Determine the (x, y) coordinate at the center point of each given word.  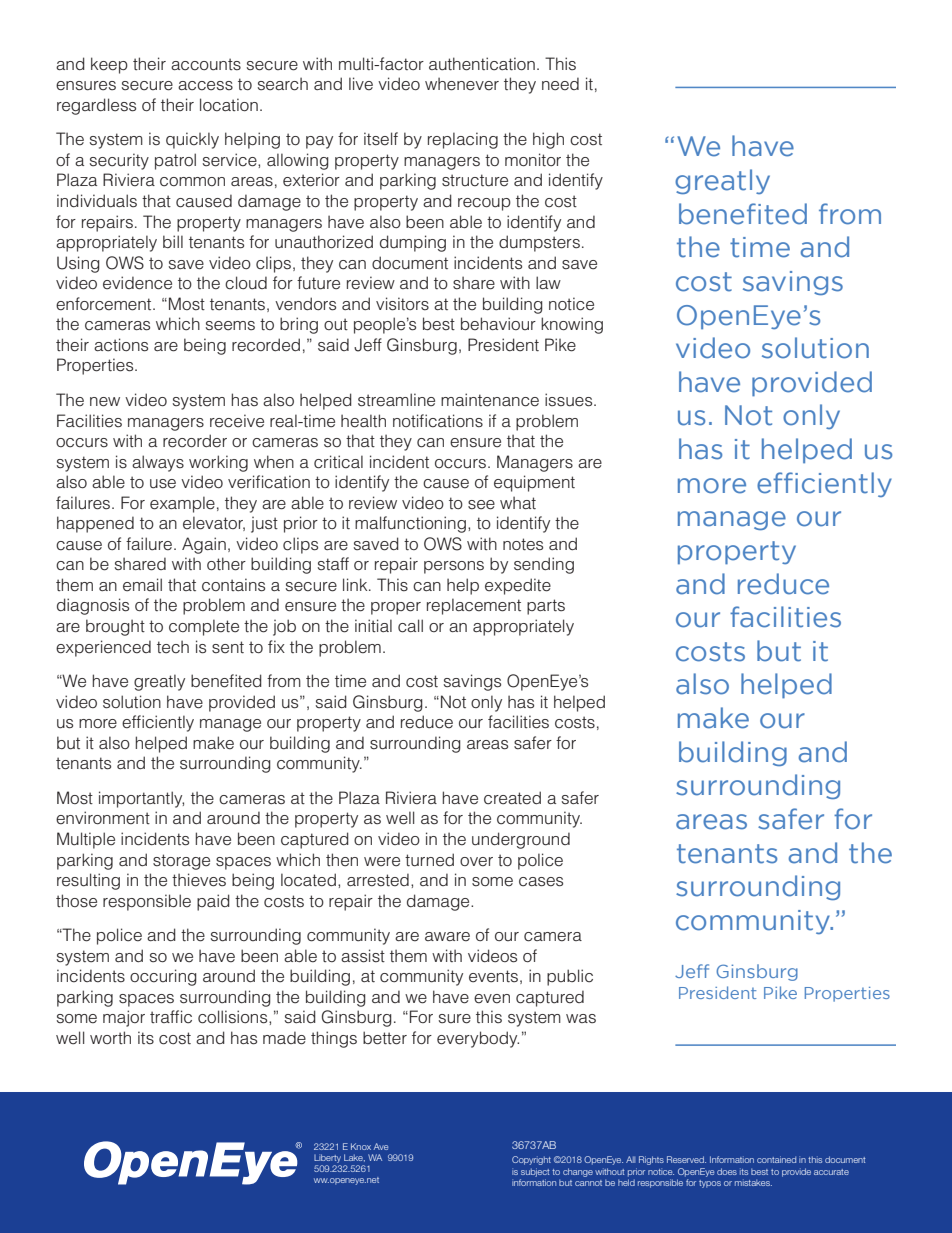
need (560, 84)
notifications (438, 421)
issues (570, 400)
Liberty (327, 1158)
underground (521, 840)
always (158, 463)
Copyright (531, 1160)
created (512, 798)
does (727, 1171)
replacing (463, 140)
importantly (141, 799)
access (205, 86)
